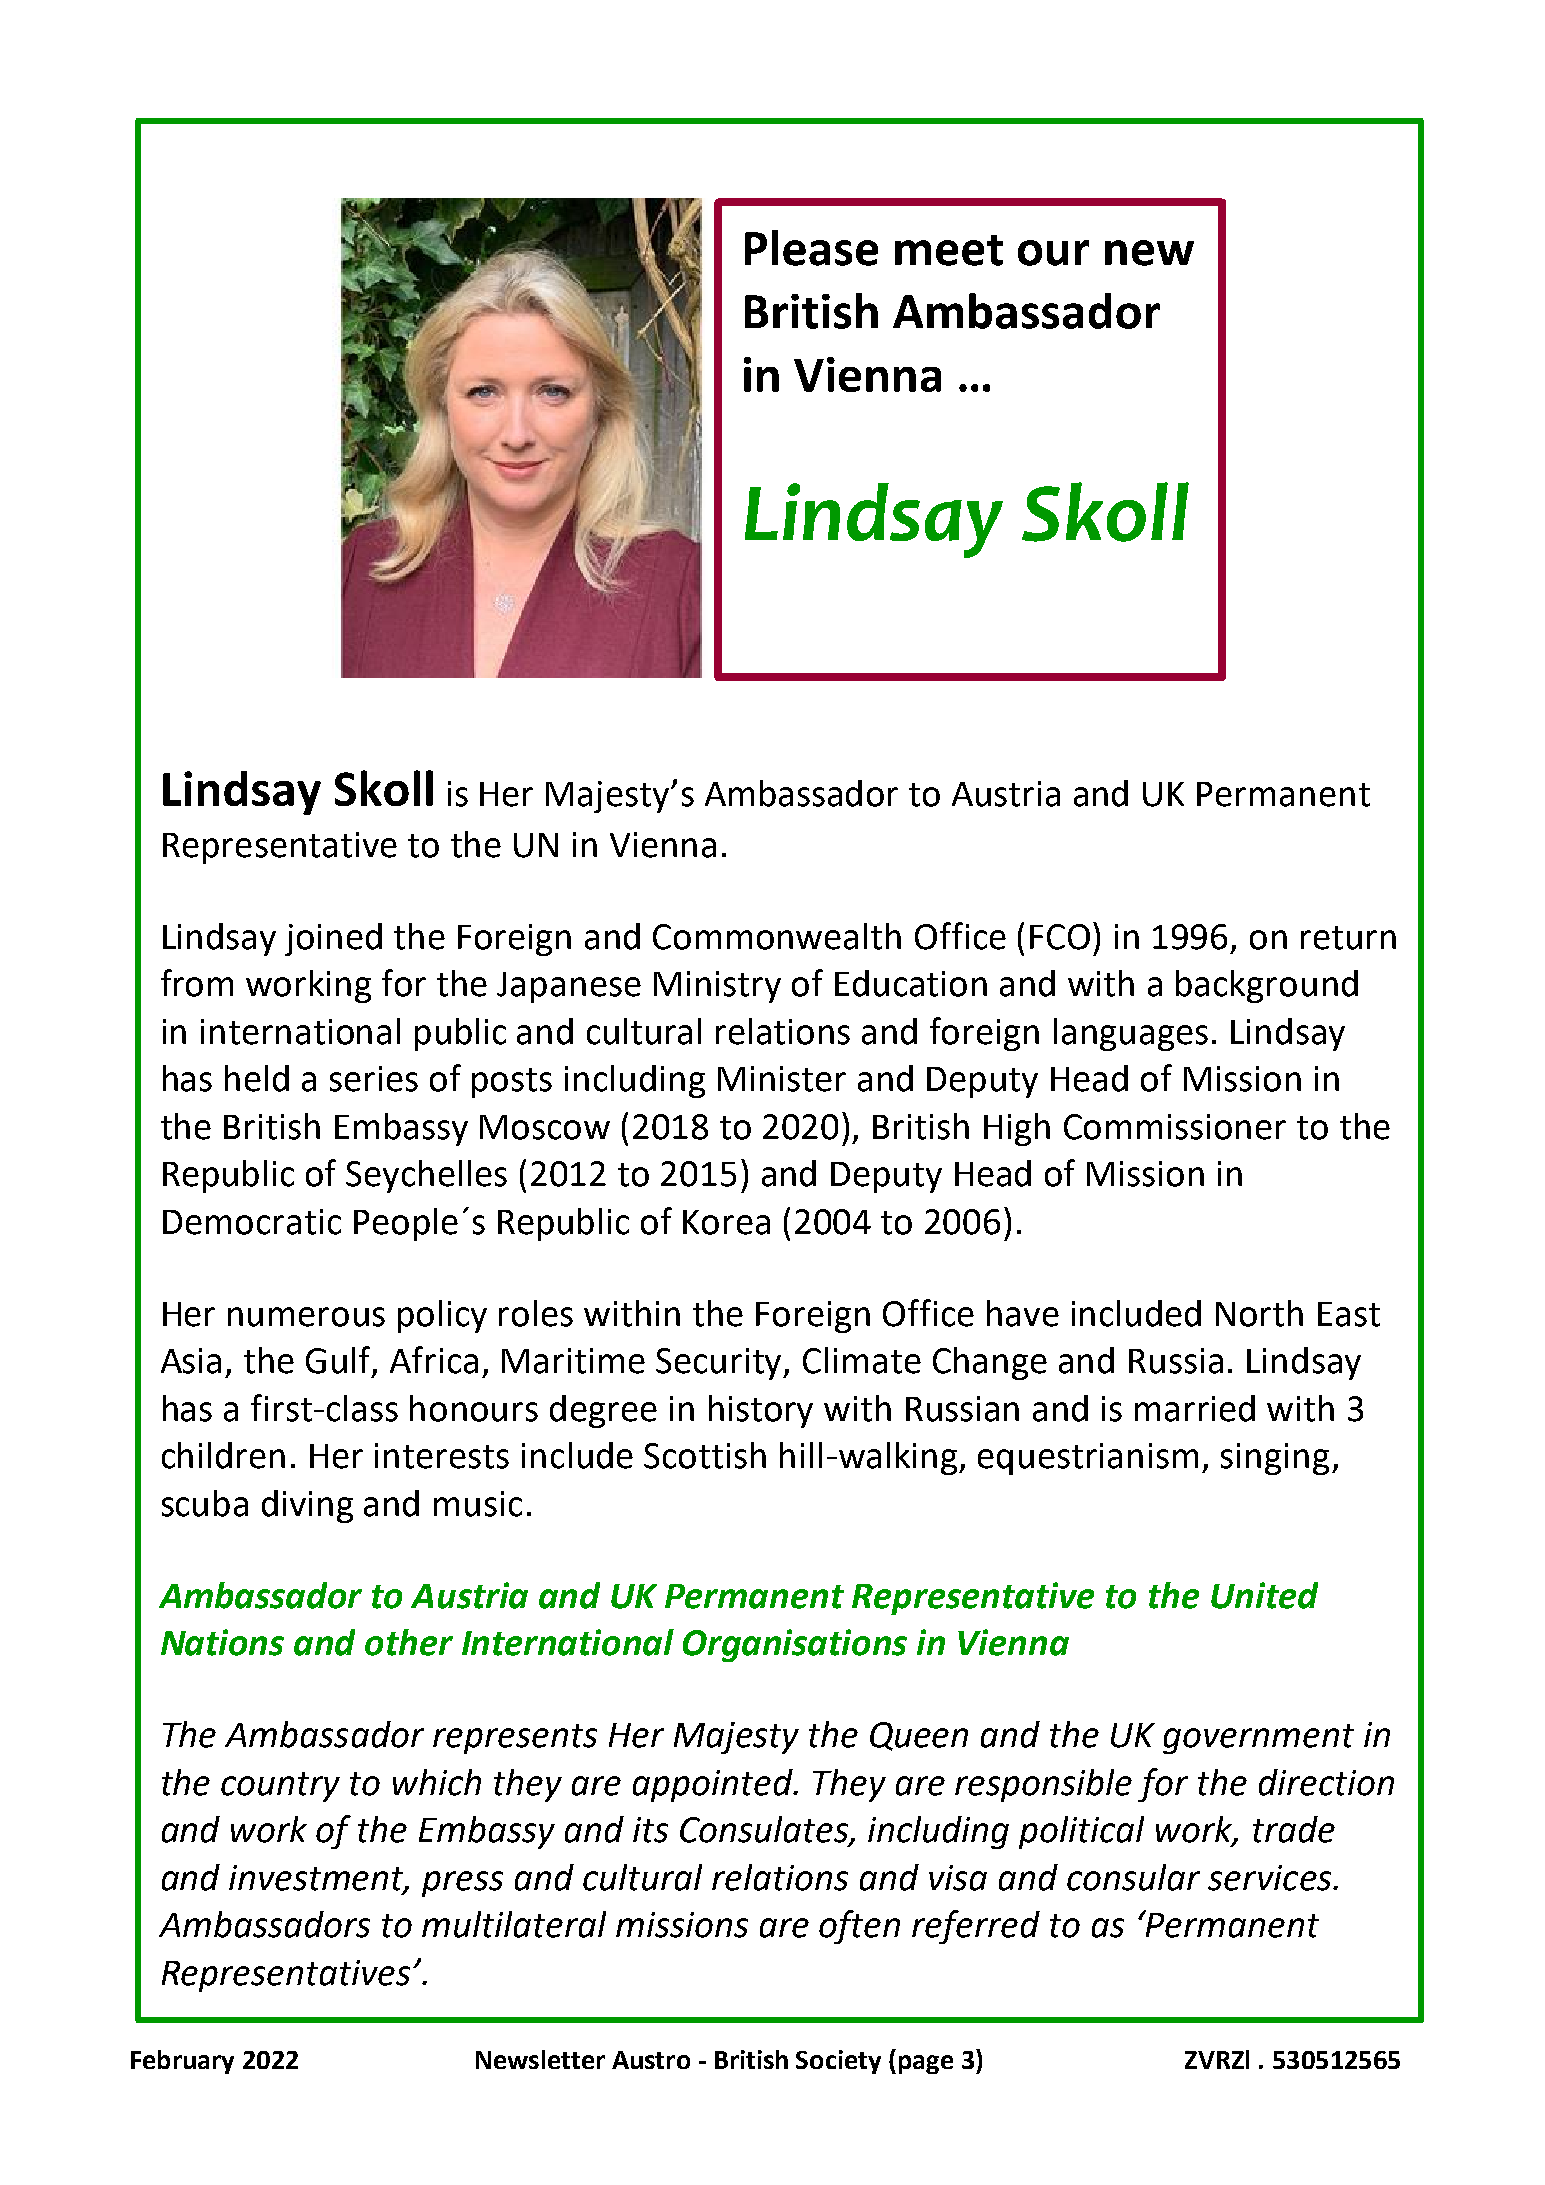 This page has width=1545, height=2185. I want to click on other, so click(409, 1642).
